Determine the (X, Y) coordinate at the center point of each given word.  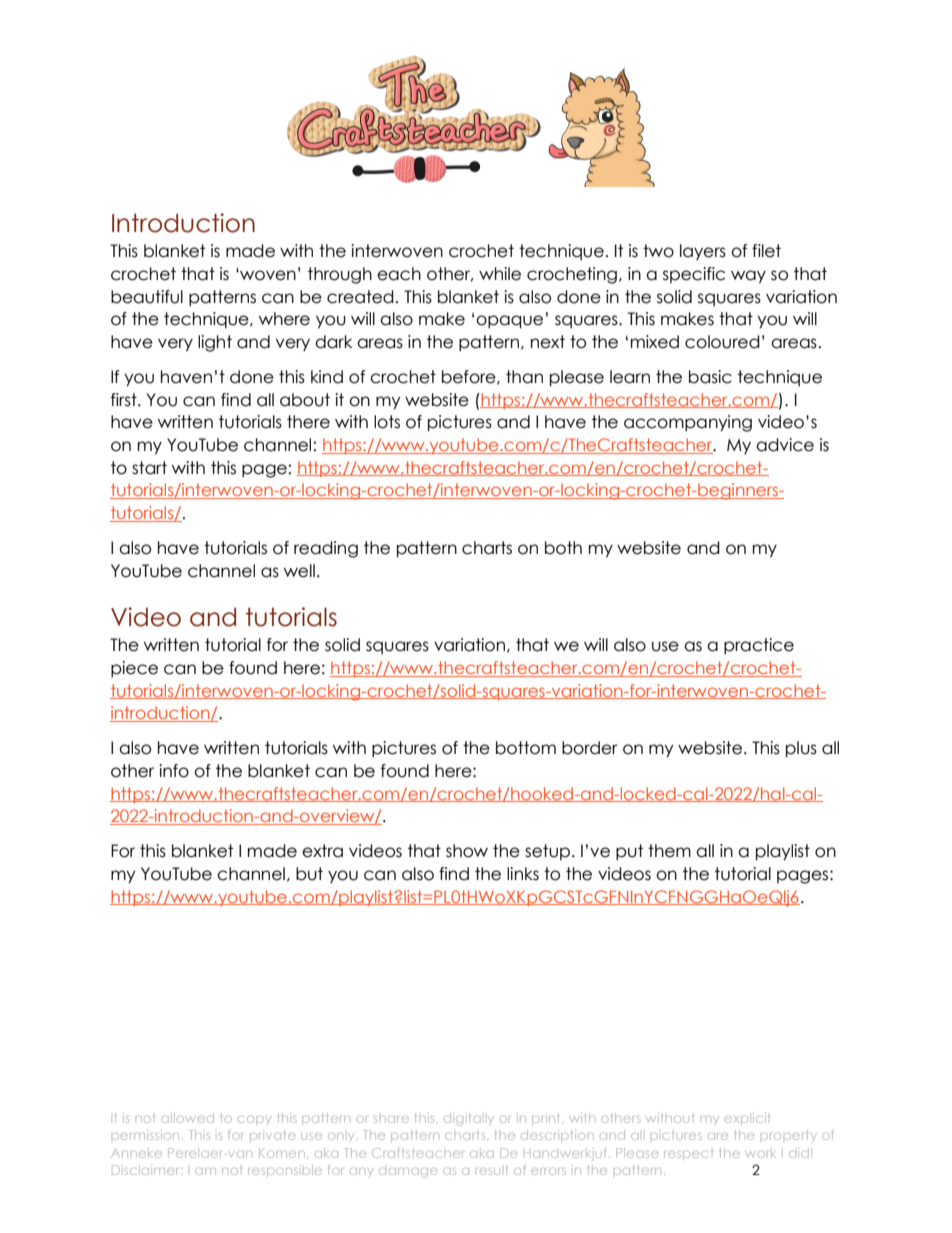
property (787, 1136)
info (174, 771)
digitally (467, 1119)
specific (694, 275)
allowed (188, 1119)
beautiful (147, 297)
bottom (526, 748)
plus (801, 749)
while (500, 274)
